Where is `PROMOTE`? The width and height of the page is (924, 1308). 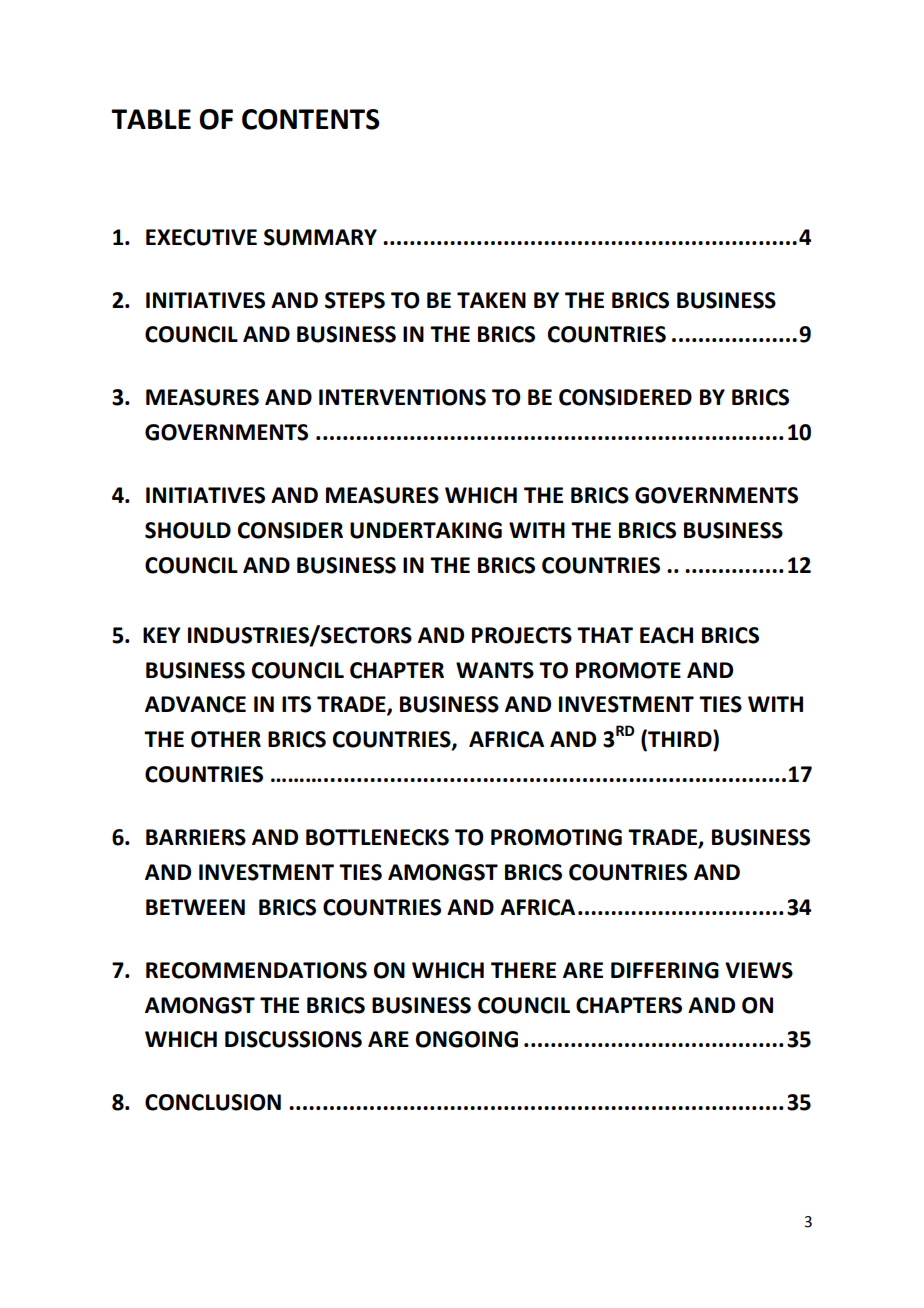
PROMOTE is located at coordinates (628, 670).
